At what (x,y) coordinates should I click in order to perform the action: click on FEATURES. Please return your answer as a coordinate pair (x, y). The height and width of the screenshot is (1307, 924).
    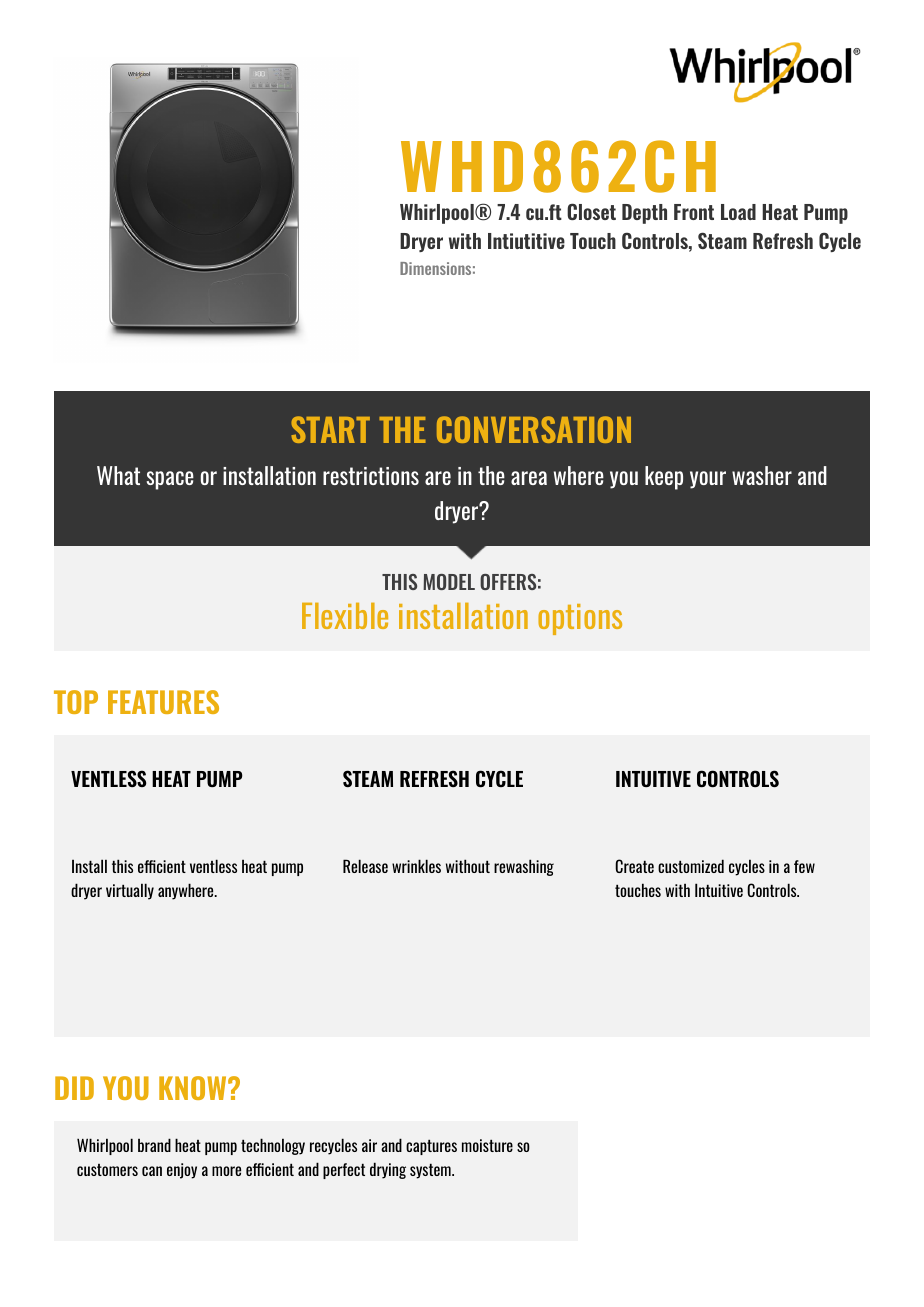
    Looking at the image, I should click on (163, 702).
